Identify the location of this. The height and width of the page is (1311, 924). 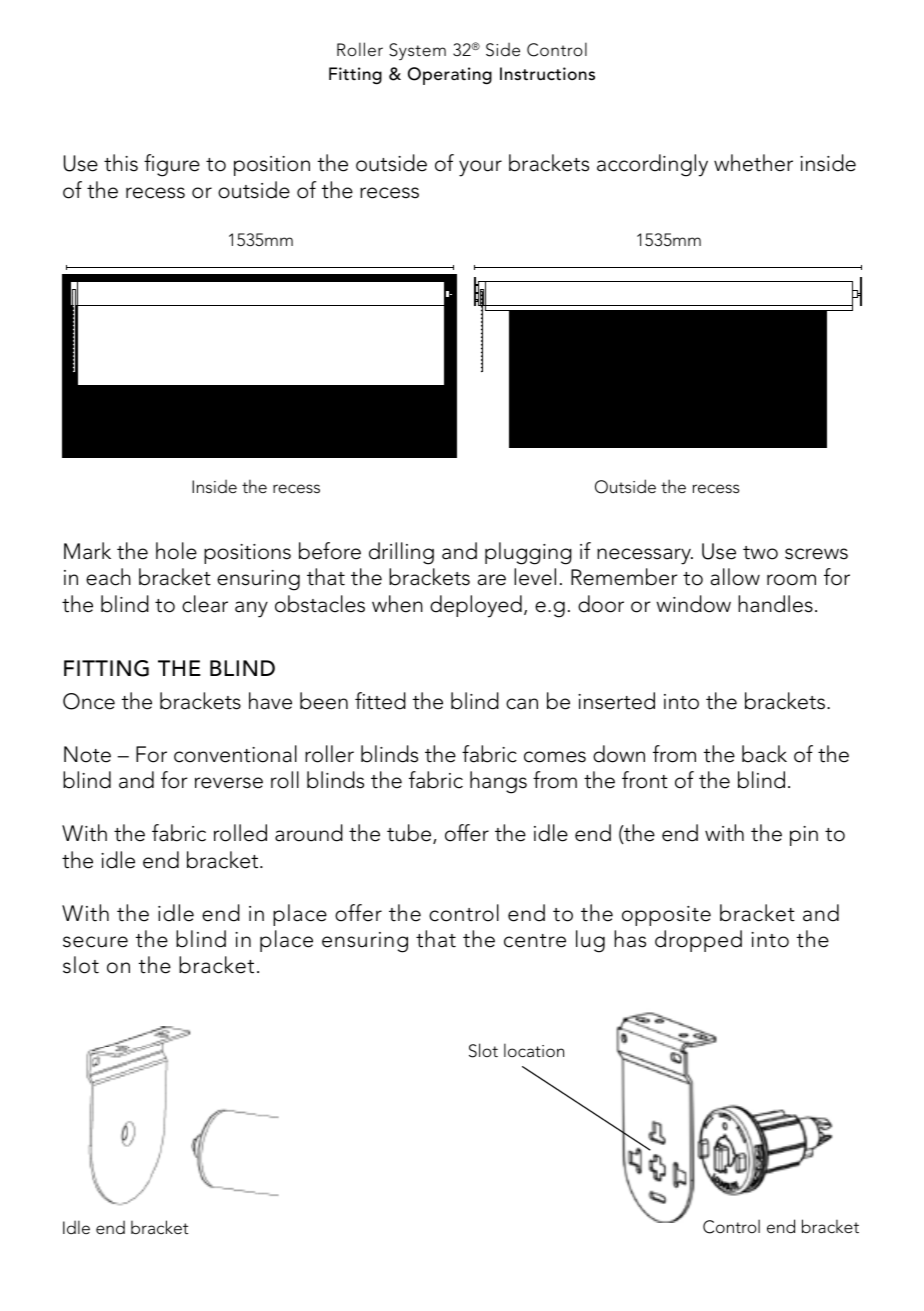
(121, 163).
